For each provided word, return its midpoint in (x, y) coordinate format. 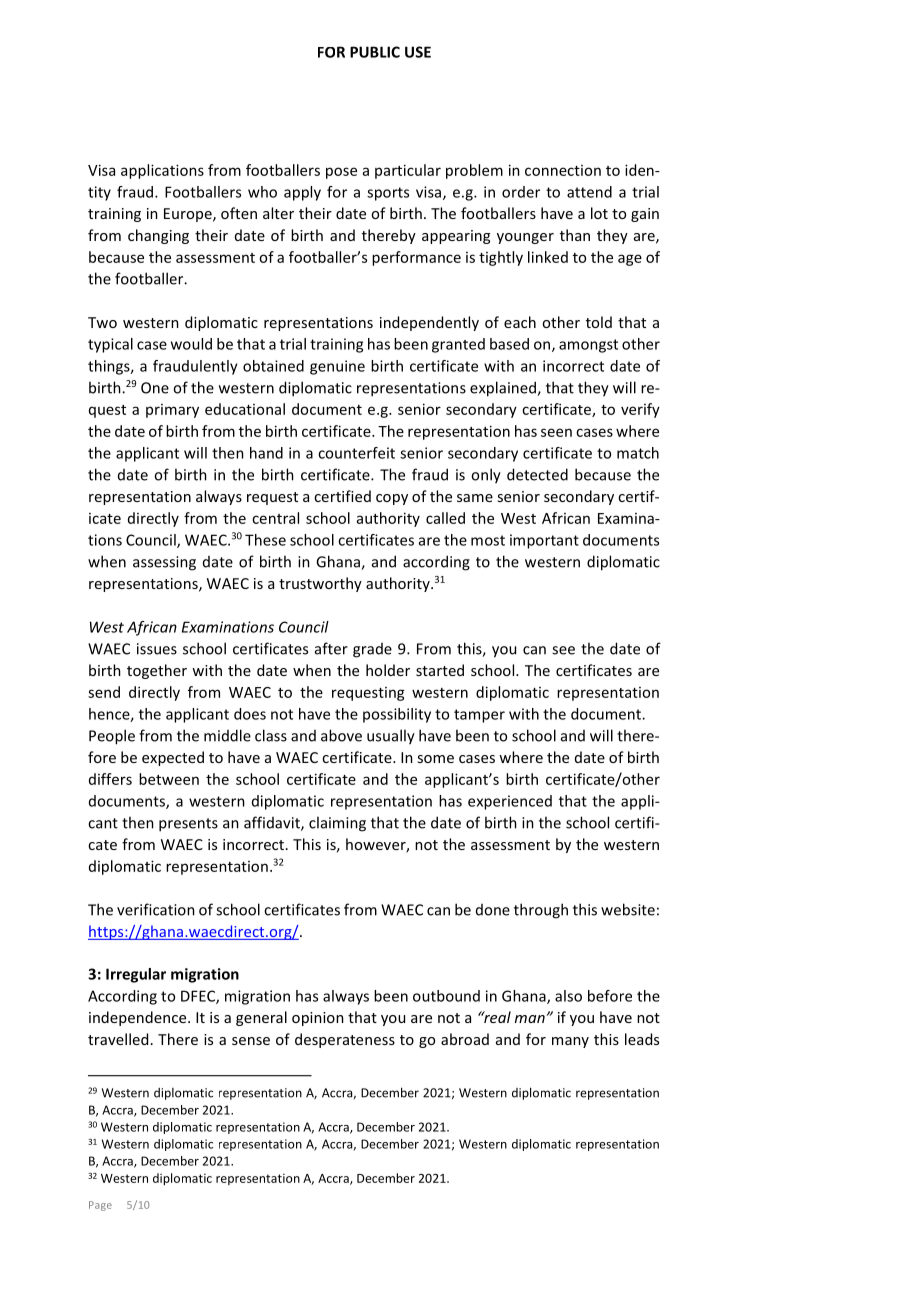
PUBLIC (375, 52)
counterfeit (356, 453)
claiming (337, 824)
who (262, 192)
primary (172, 411)
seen (556, 432)
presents (188, 825)
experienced (510, 802)
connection (563, 170)
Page (100, 1206)
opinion (318, 1019)
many (570, 1042)
